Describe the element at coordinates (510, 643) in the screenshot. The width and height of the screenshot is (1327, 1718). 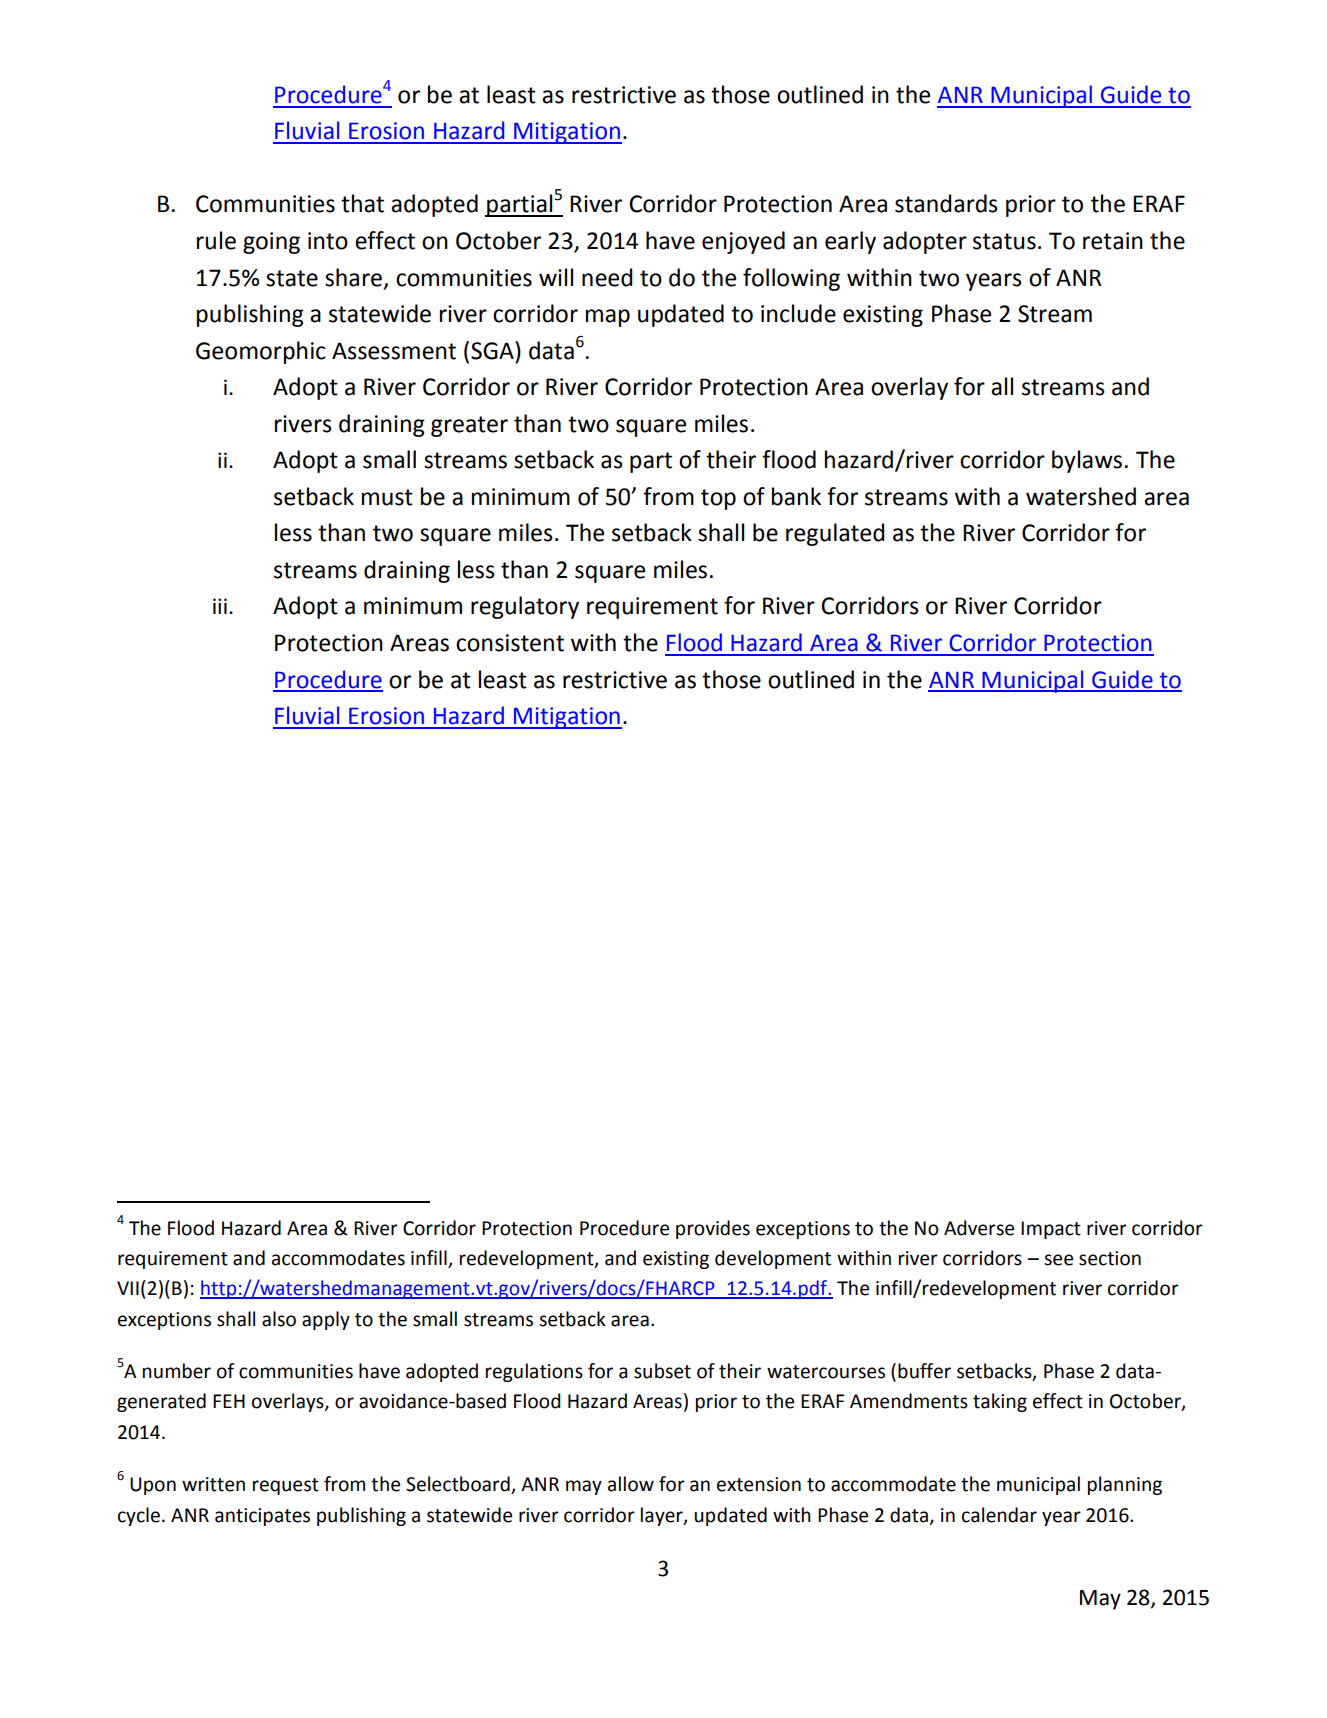
I see `consistent` at that location.
